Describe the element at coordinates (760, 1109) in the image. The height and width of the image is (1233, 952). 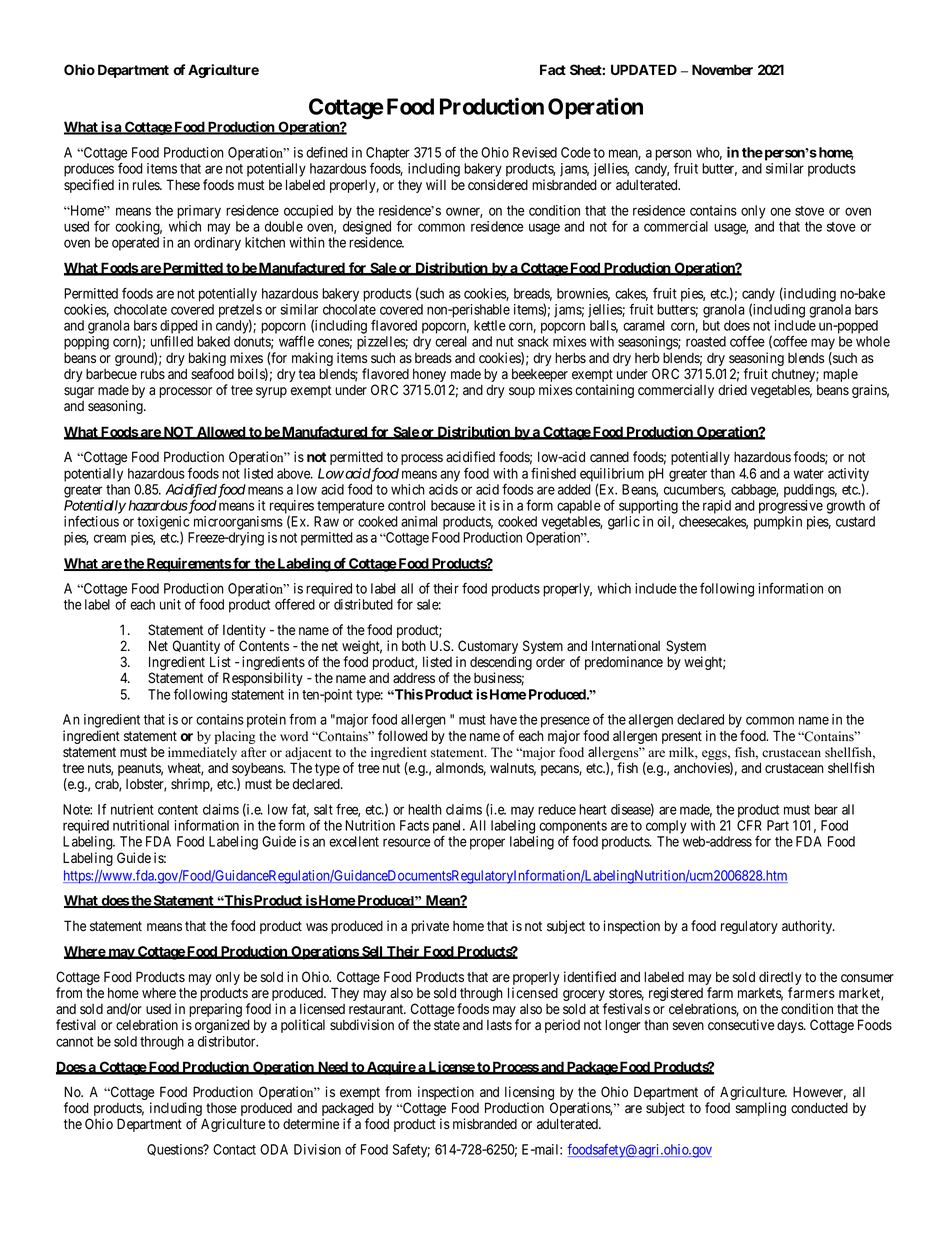
I see `sampling` at that location.
